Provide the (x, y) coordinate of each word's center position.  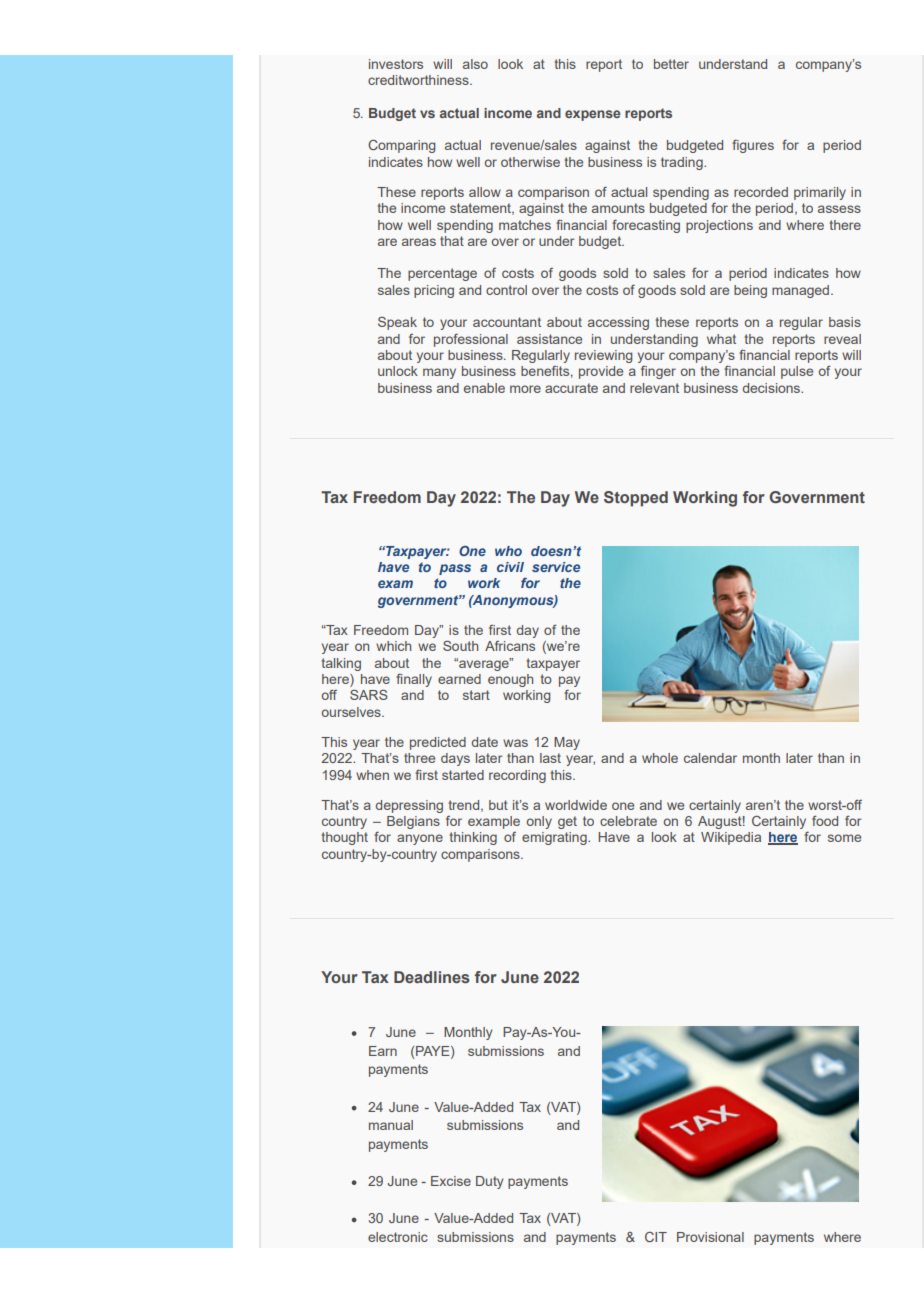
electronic (398, 1237)
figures (753, 146)
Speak (397, 323)
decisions (773, 388)
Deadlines (432, 977)
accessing (618, 323)
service (556, 567)
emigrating (555, 838)
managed (802, 291)
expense (592, 115)
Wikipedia (731, 838)
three (419, 758)
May (567, 743)
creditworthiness (419, 80)
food (825, 821)
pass (455, 569)
